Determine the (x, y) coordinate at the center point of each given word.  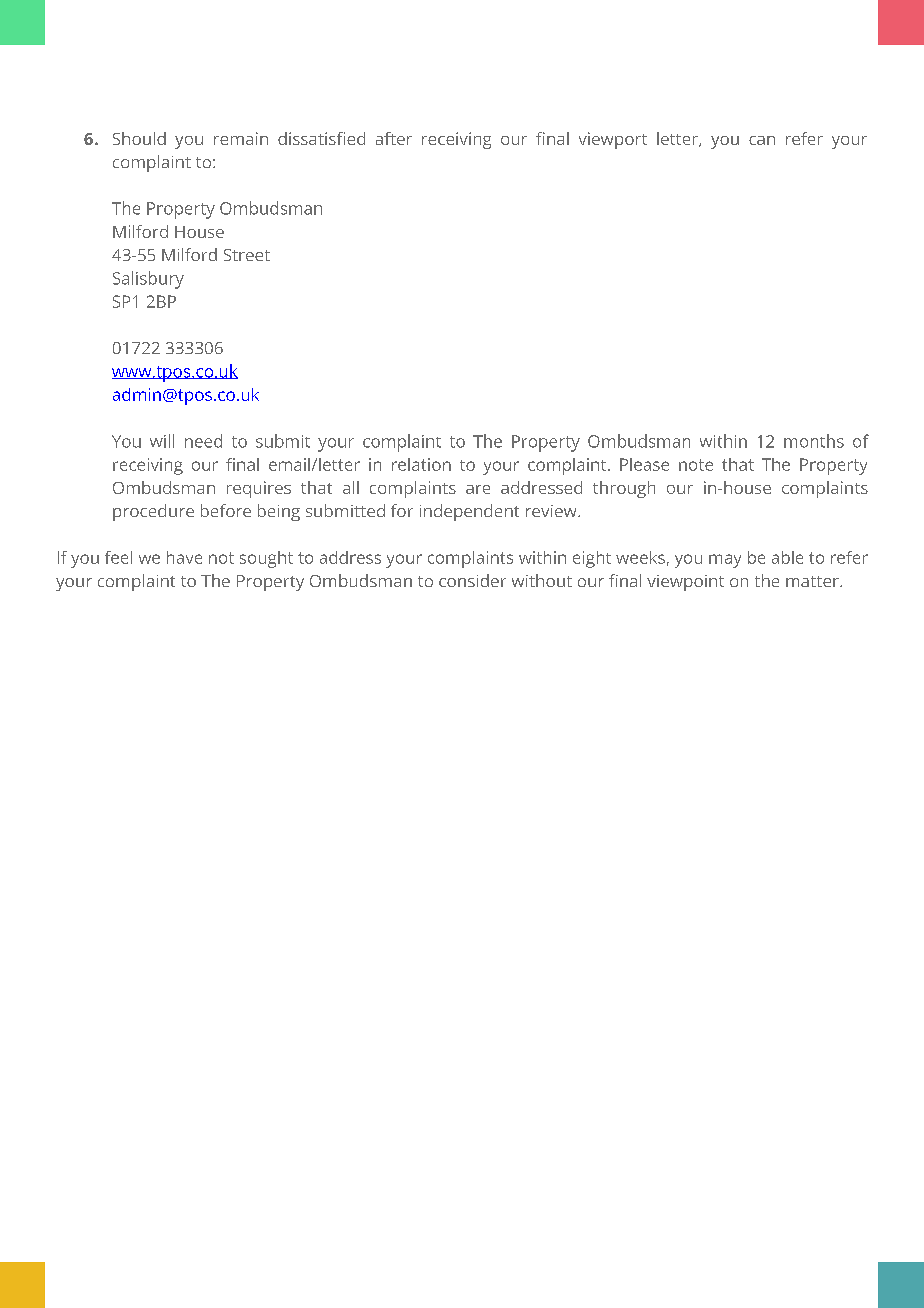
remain (241, 138)
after (394, 138)
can (762, 140)
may (725, 561)
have (184, 557)
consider (472, 580)
